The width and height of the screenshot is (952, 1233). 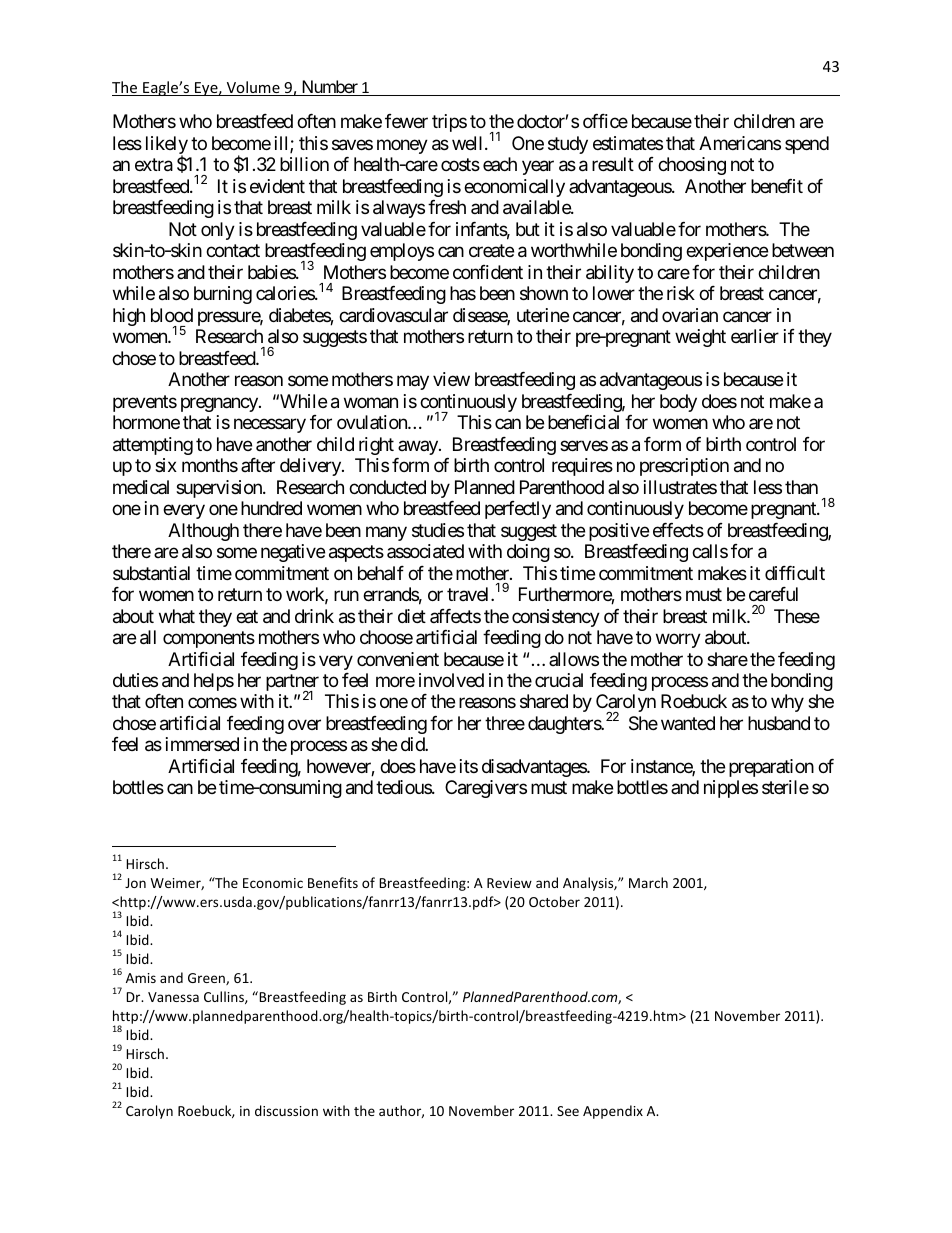 I want to click on prescription, so click(x=684, y=467).
